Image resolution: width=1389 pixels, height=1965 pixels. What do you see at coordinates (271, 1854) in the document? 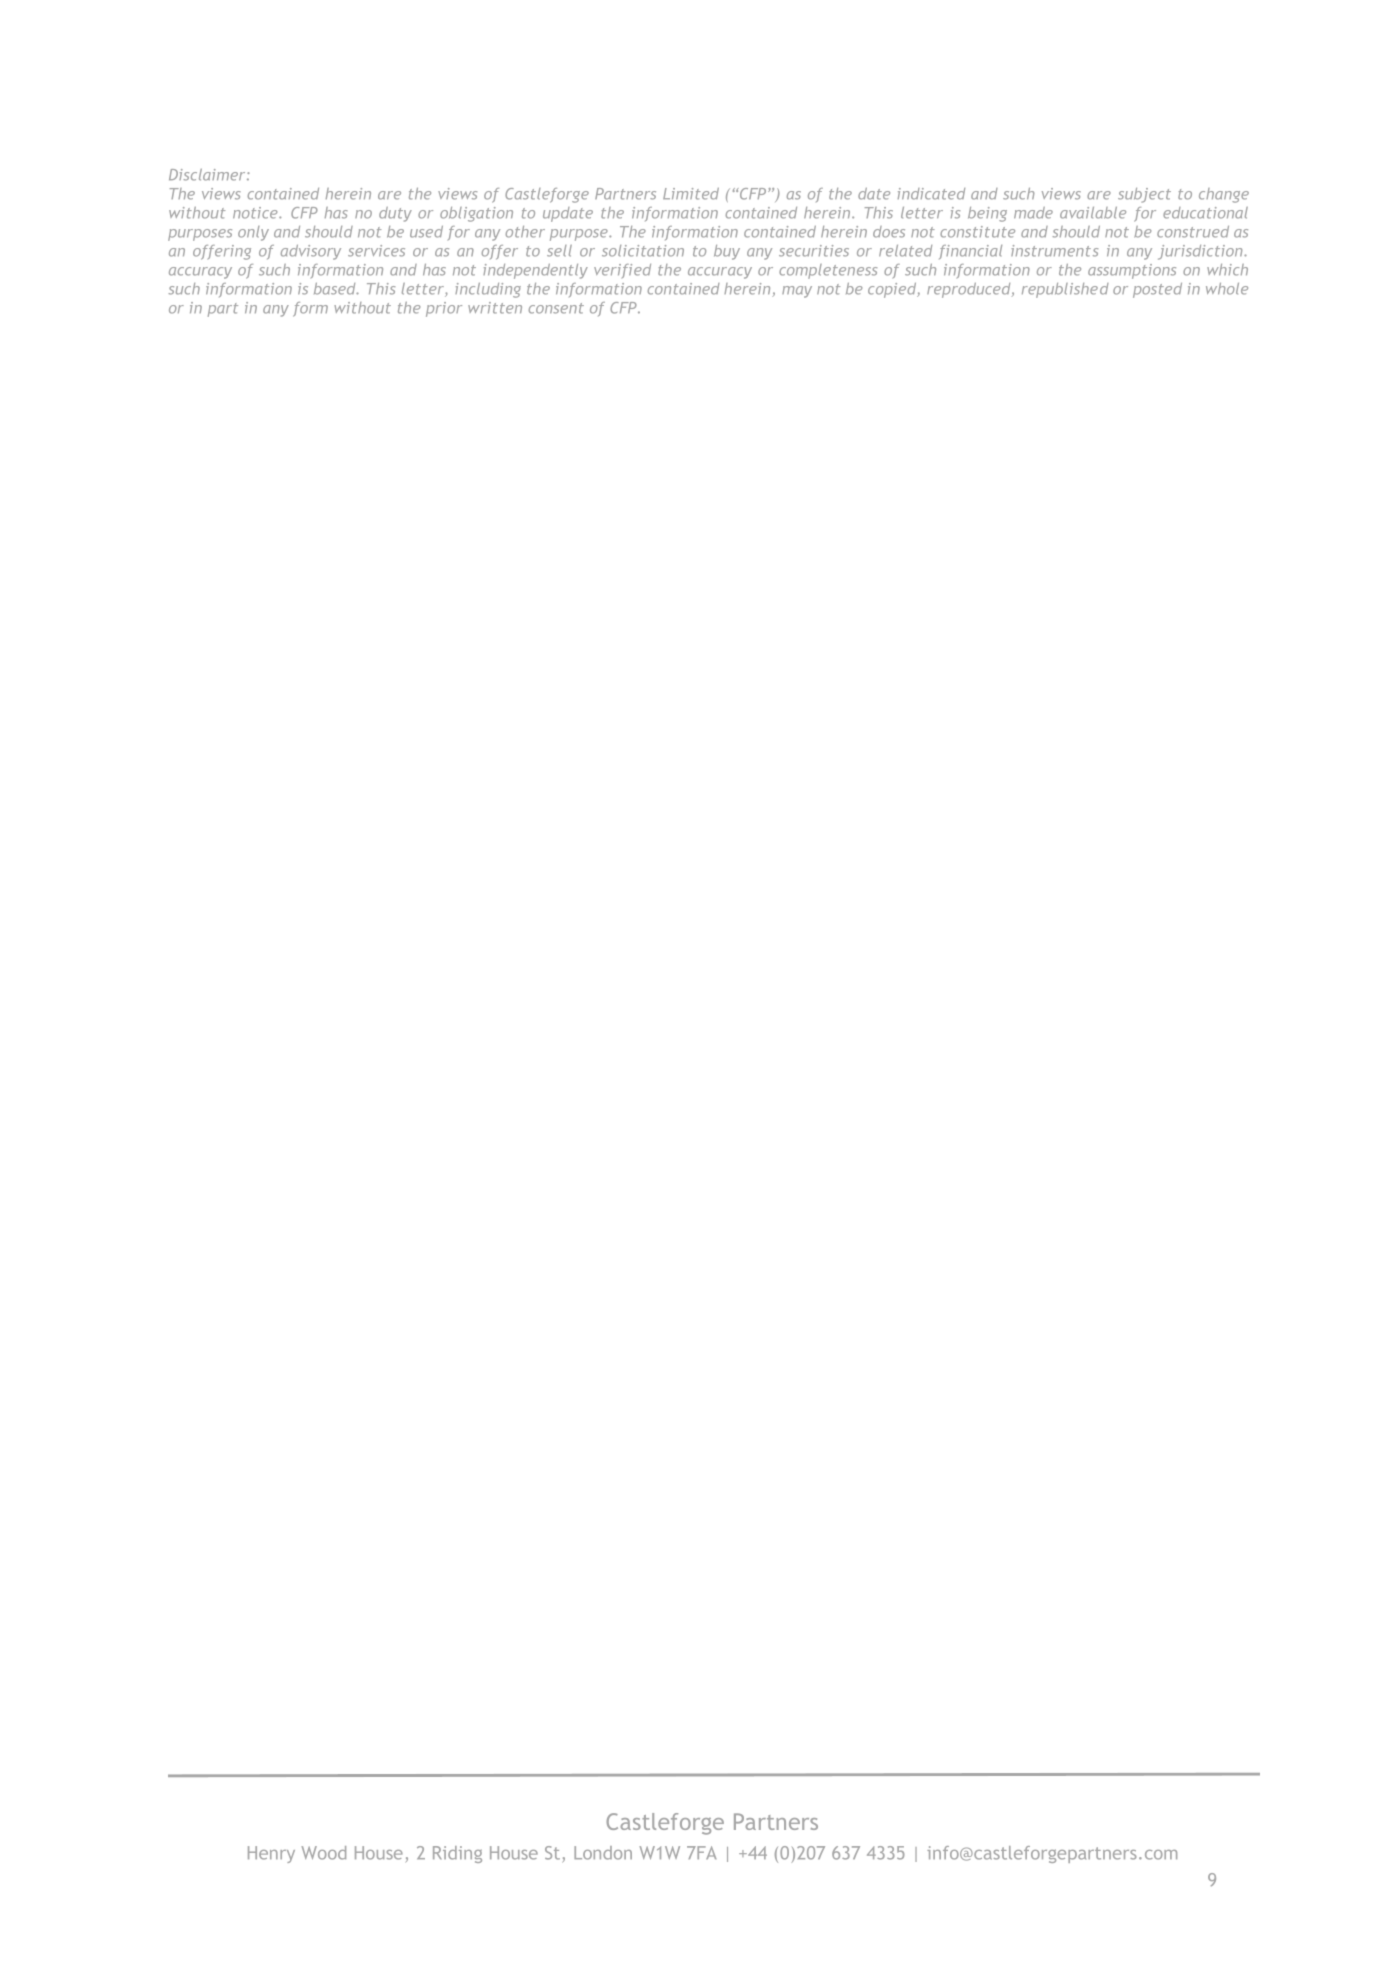
I see `Henry` at bounding box center [271, 1854].
